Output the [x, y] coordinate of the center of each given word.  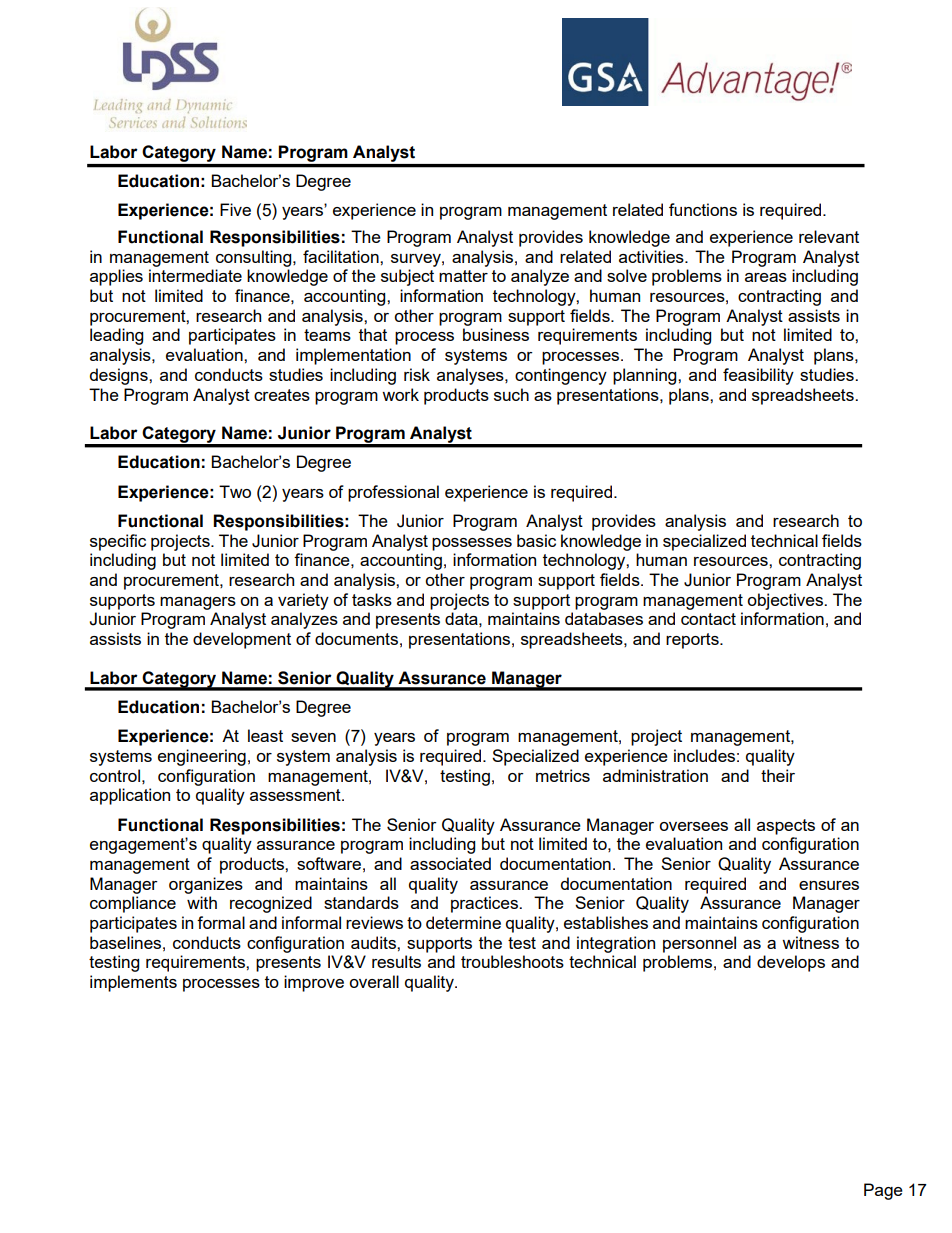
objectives [786, 601]
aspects [786, 827]
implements [133, 983]
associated [450, 863]
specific [118, 542]
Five [235, 209]
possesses [472, 544]
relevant [829, 236]
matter [463, 276]
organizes [206, 885]
